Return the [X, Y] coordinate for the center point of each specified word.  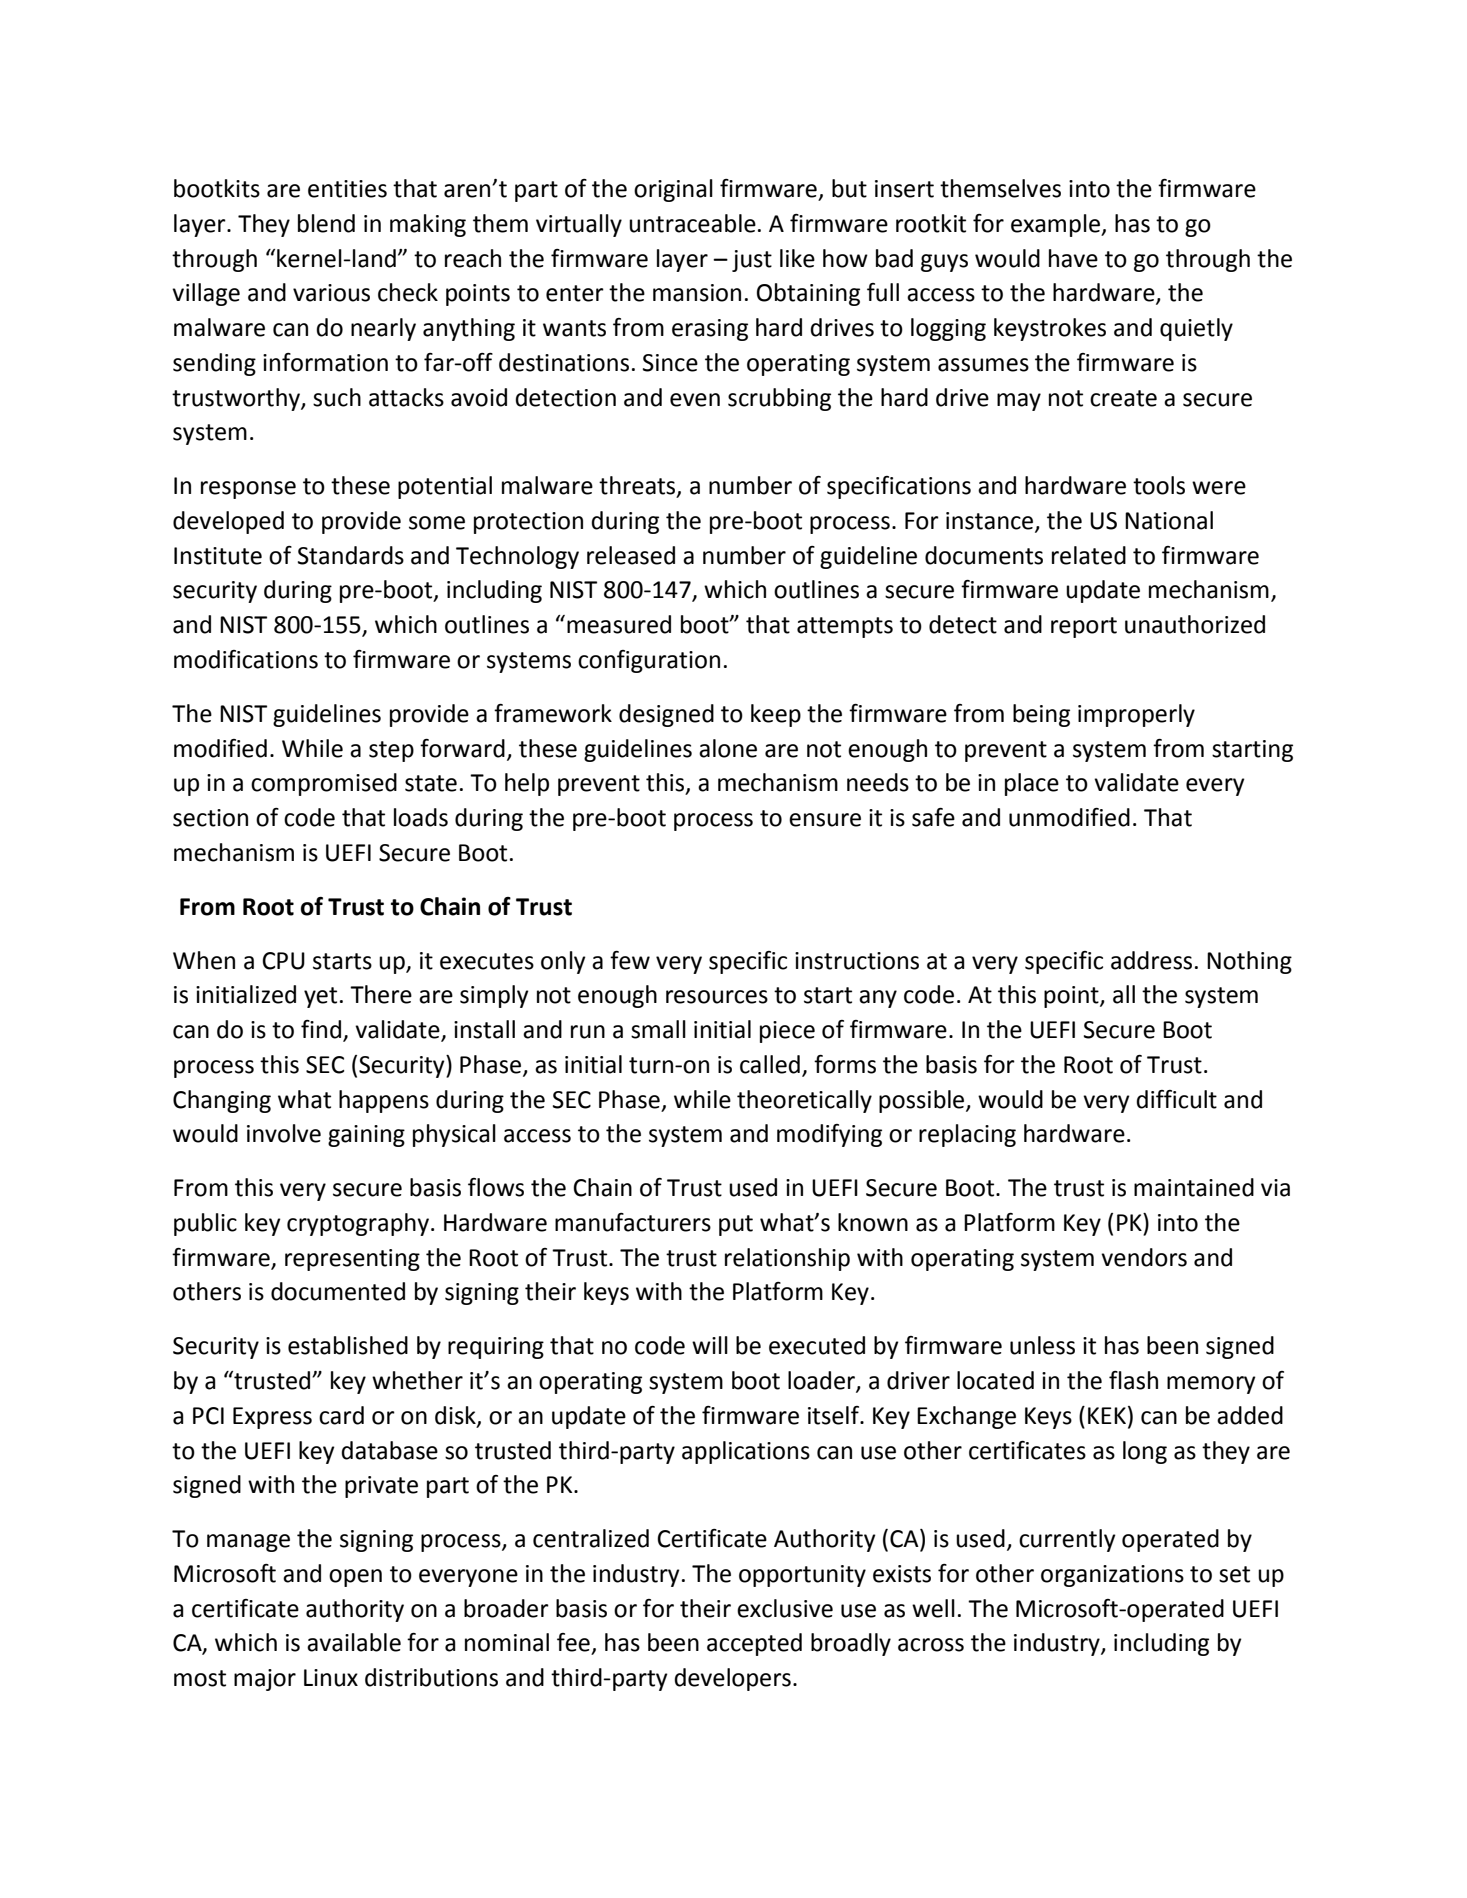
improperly [1136, 715]
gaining [366, 1136]
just [752, 261]
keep [776, 715]
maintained [1194, 1187]
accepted [754, 1644]
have [1073, 258]
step [391, 751]
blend [326, 223]
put [736, 1225]
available [354, 1642]
